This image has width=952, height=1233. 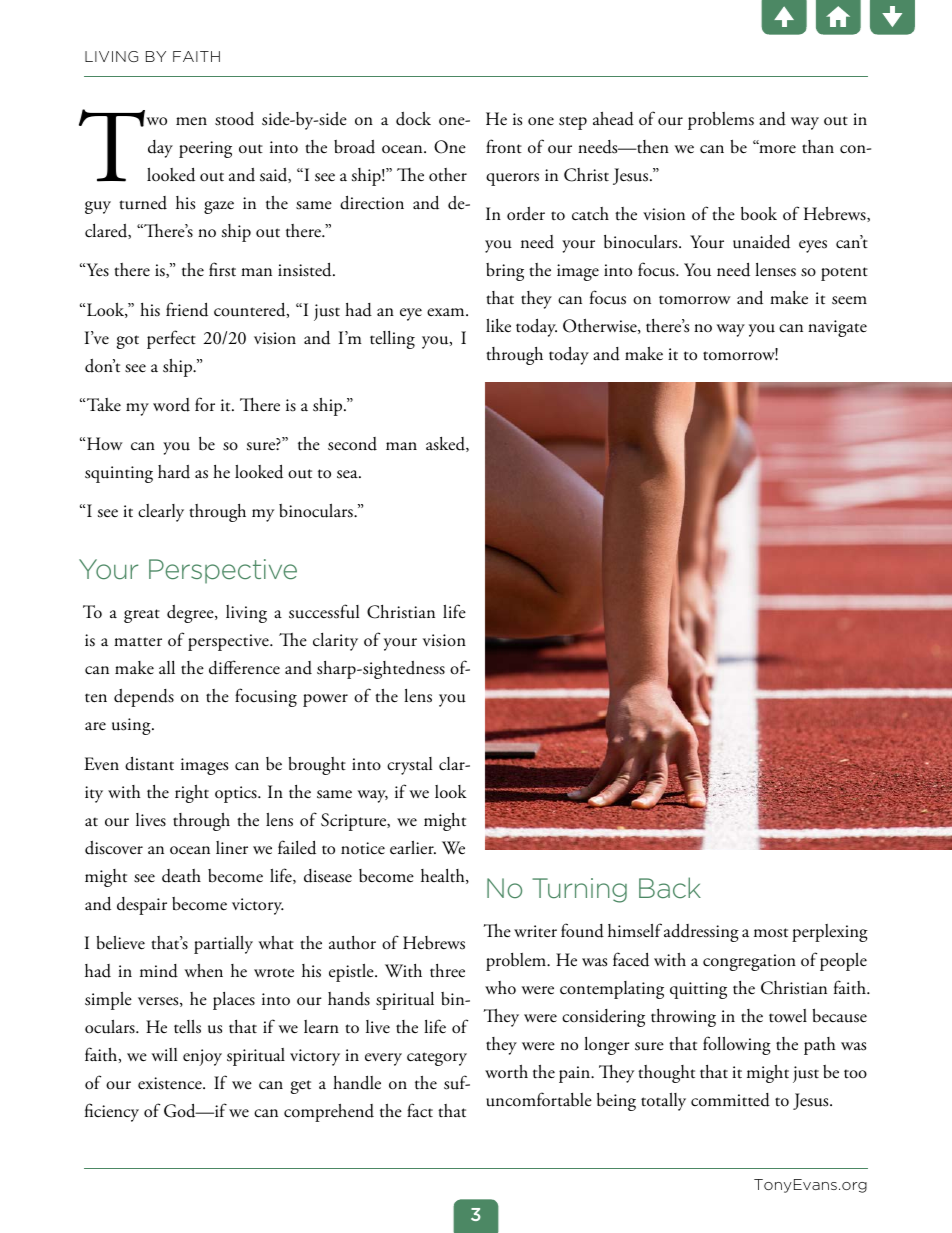 I want to click on Back, so click(x=670, y=887).
